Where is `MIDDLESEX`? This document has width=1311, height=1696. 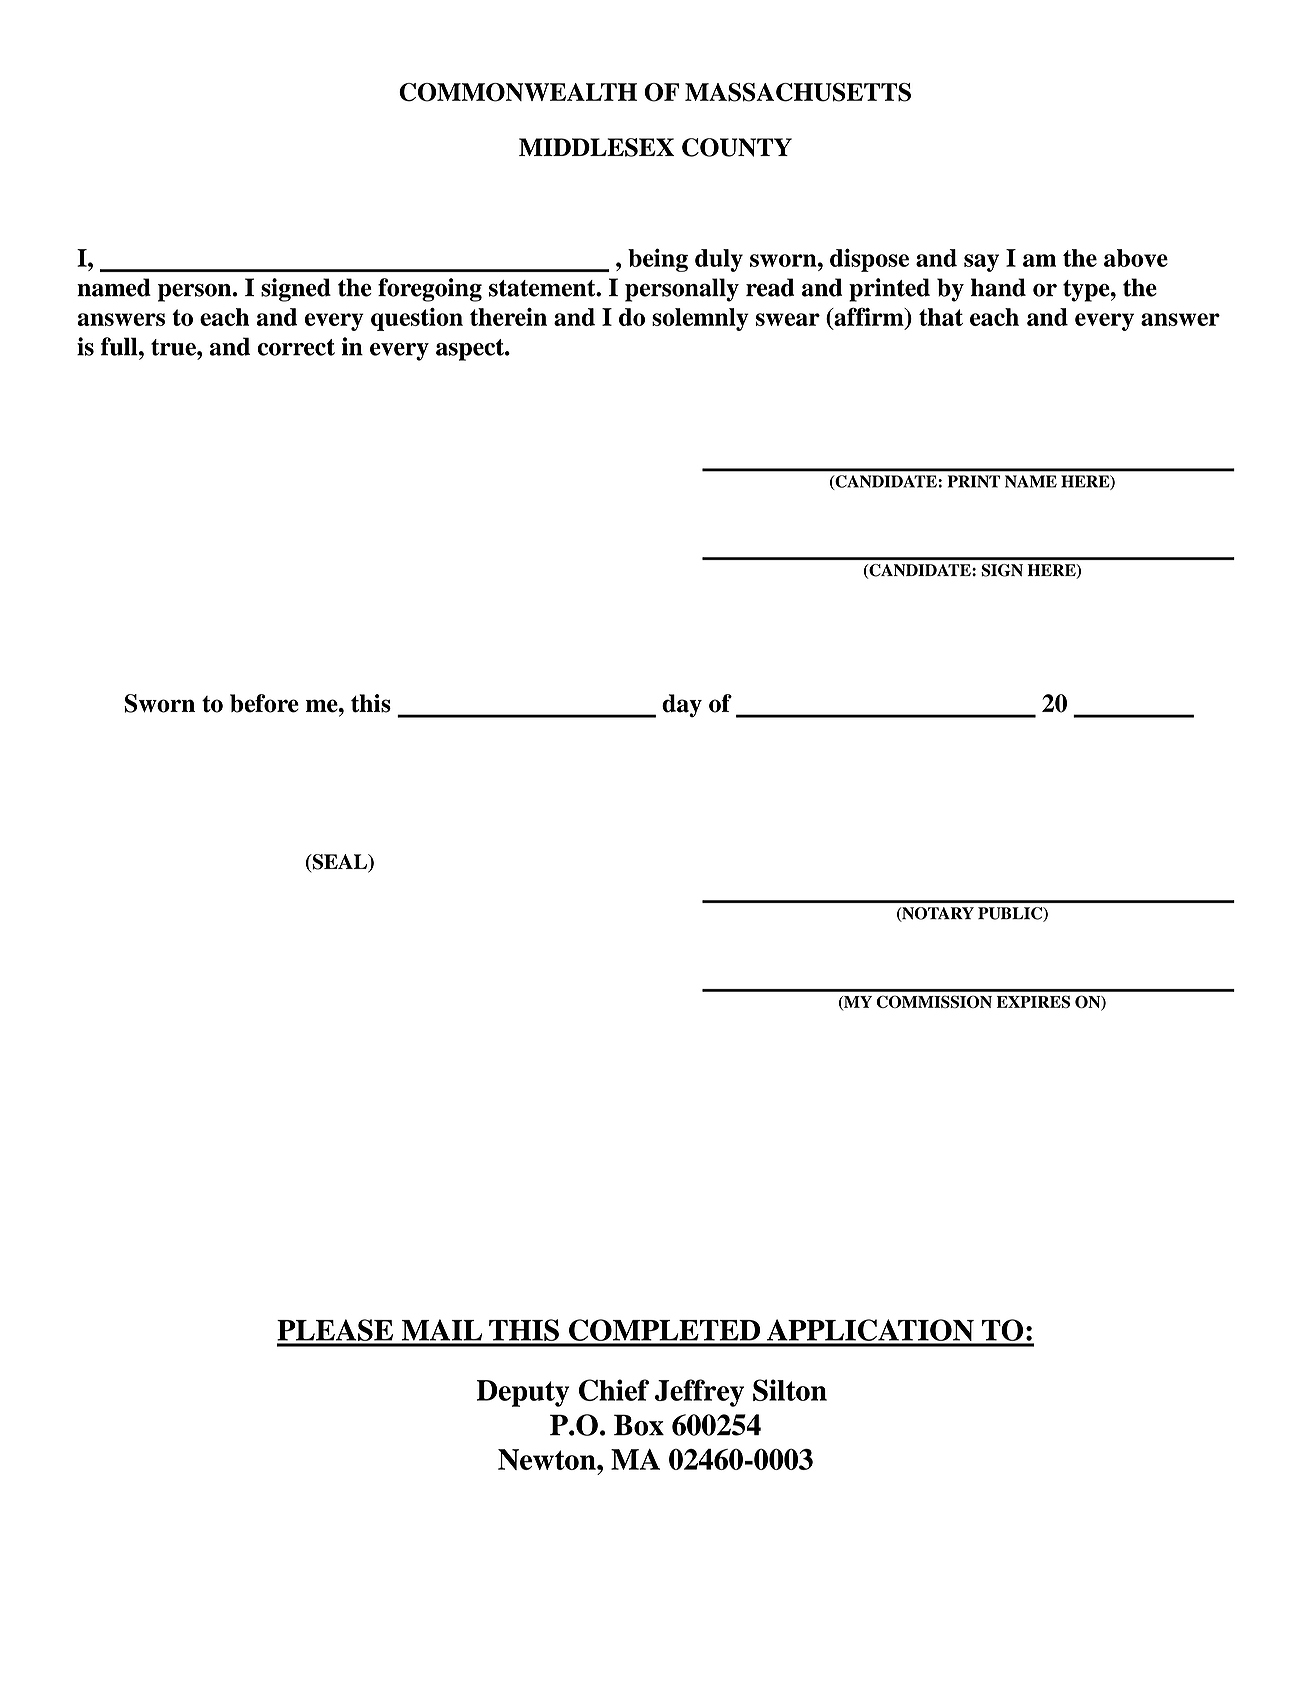 MIDDLESEX is located at coordinates (596, 147).
